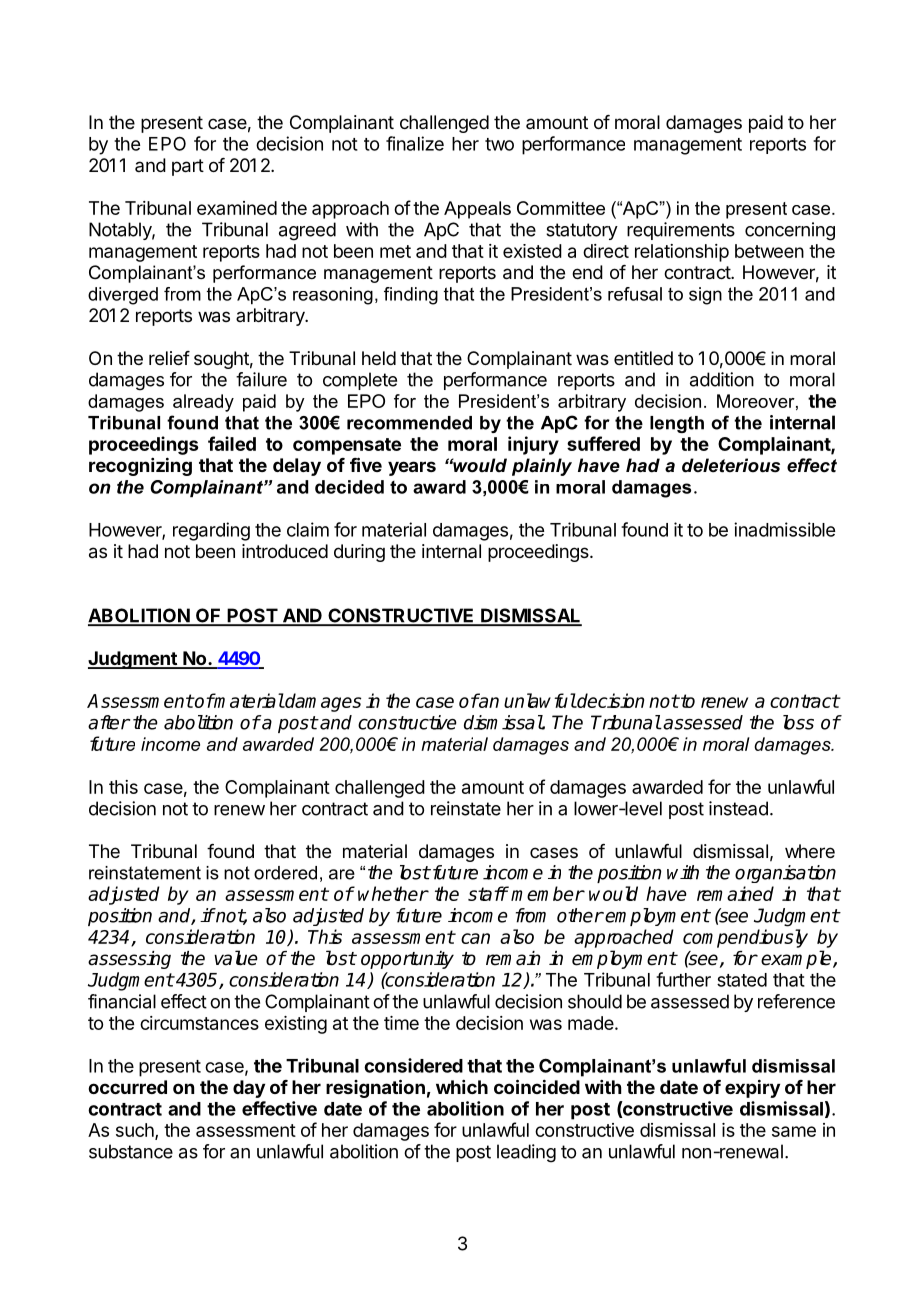  I want to click on after, so click(109, 722).
